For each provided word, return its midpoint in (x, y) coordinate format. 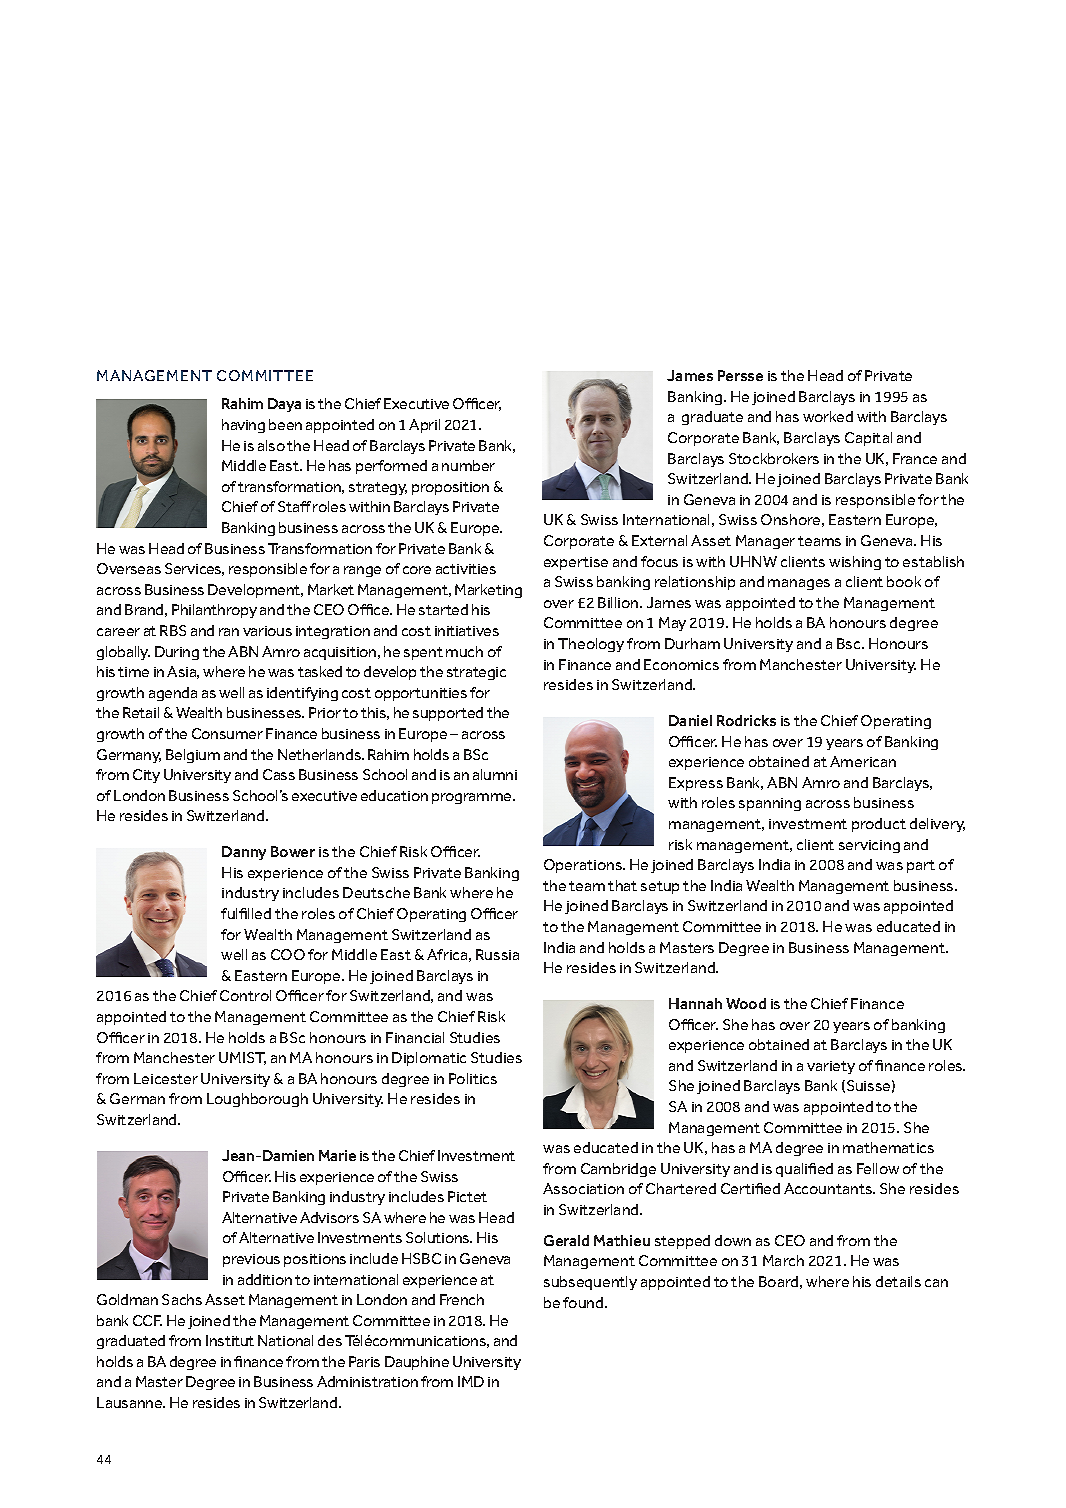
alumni (495, 774)
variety (831, 1067)
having (243, 426)
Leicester (166, 1078)
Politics (473, 1078)
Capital (868, 439)
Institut (230, 1340)
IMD (471, 1381)
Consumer (227, 733)
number (468, 465)
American (863, 761)
